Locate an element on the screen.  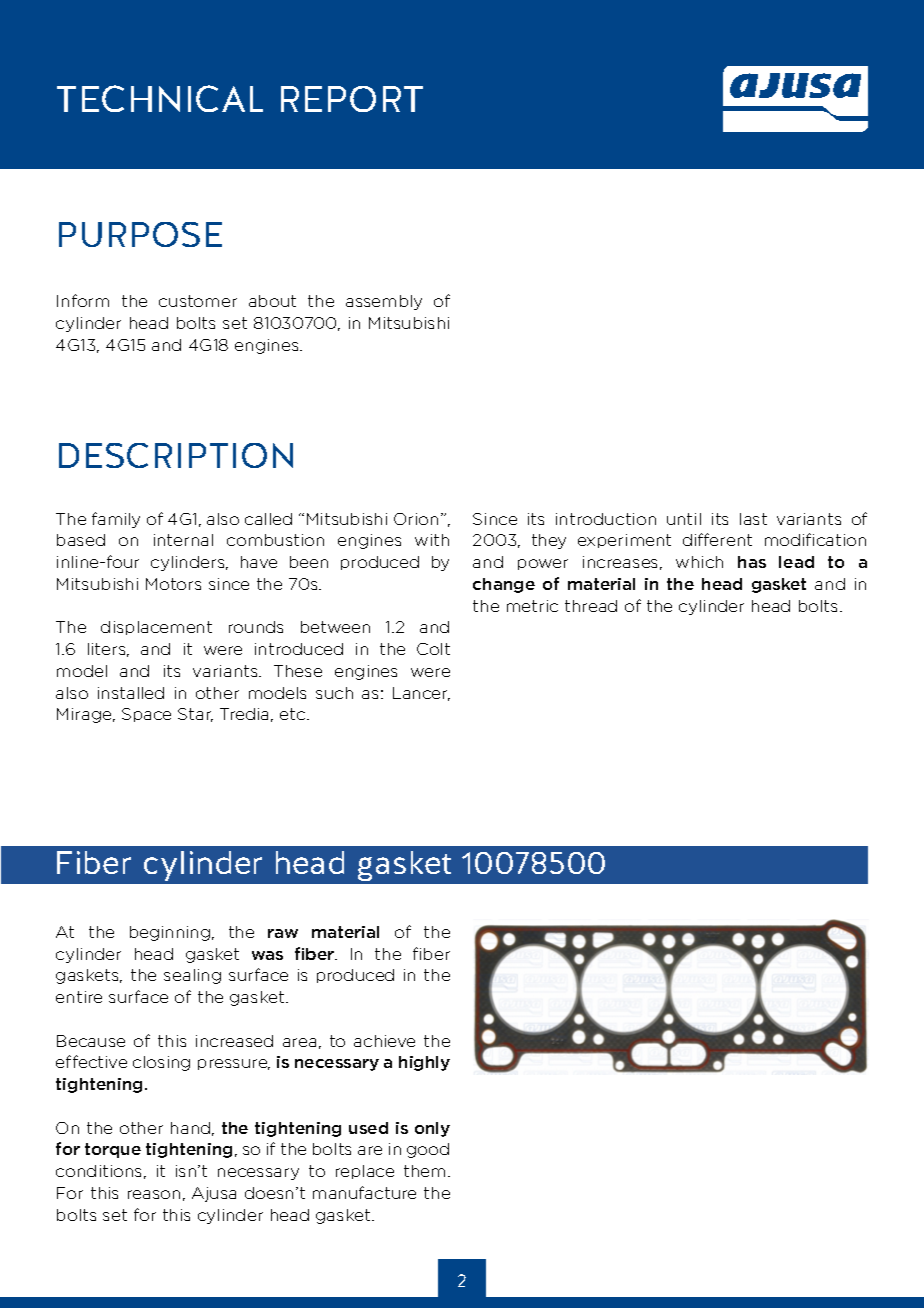
assembly is located at coordinates (384, 302).
